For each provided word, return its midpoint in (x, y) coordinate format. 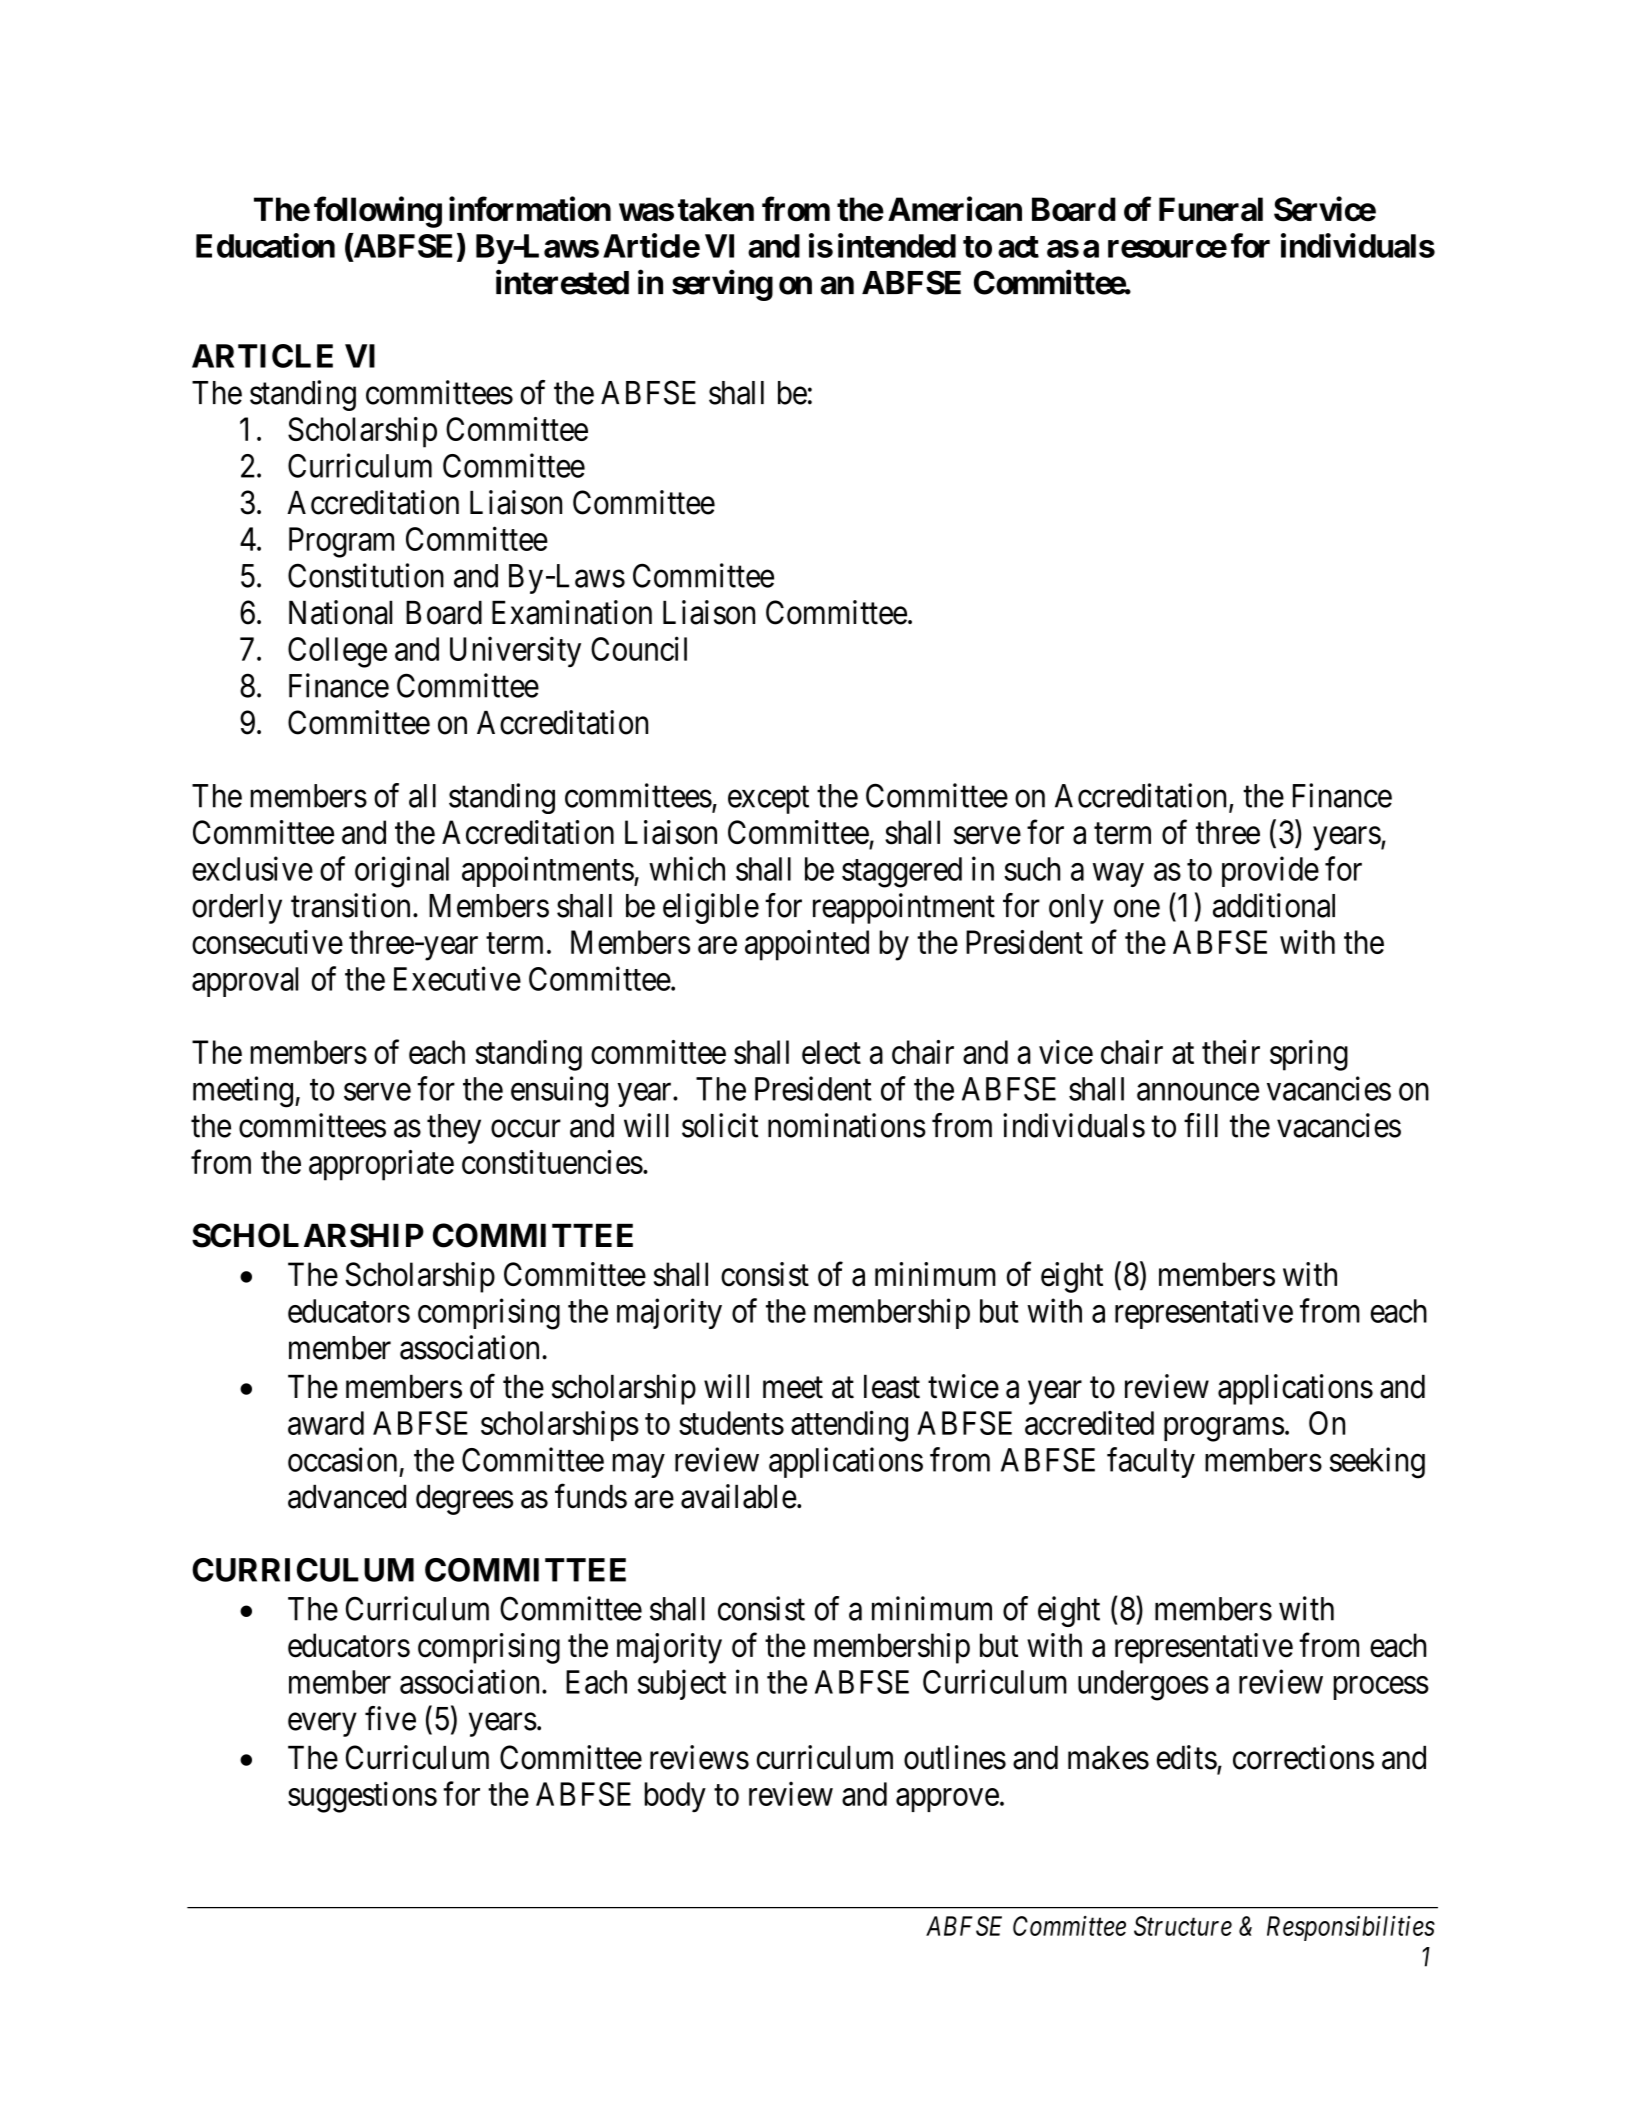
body (675, 1797)
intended (897, 245)
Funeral (1211, 209)
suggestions (362, 1797)
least (892, 1387)
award (326, 1423)
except (768, 800)
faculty (1151, 1462)
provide (1270, 871)
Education (265, 245)
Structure (1183, 1926)
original (402, 872)
